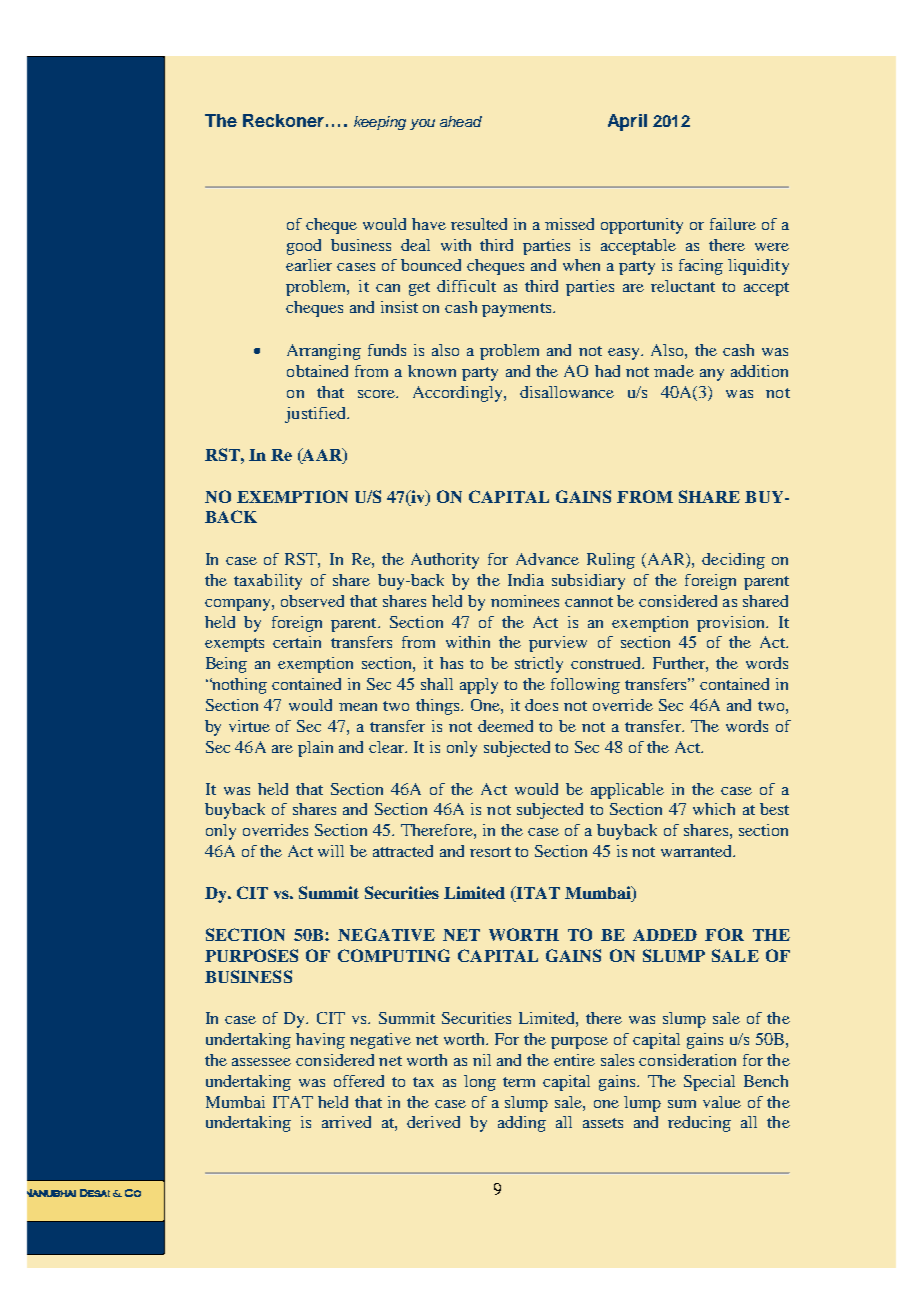  I want to click on deemed, so click(505, 726).
